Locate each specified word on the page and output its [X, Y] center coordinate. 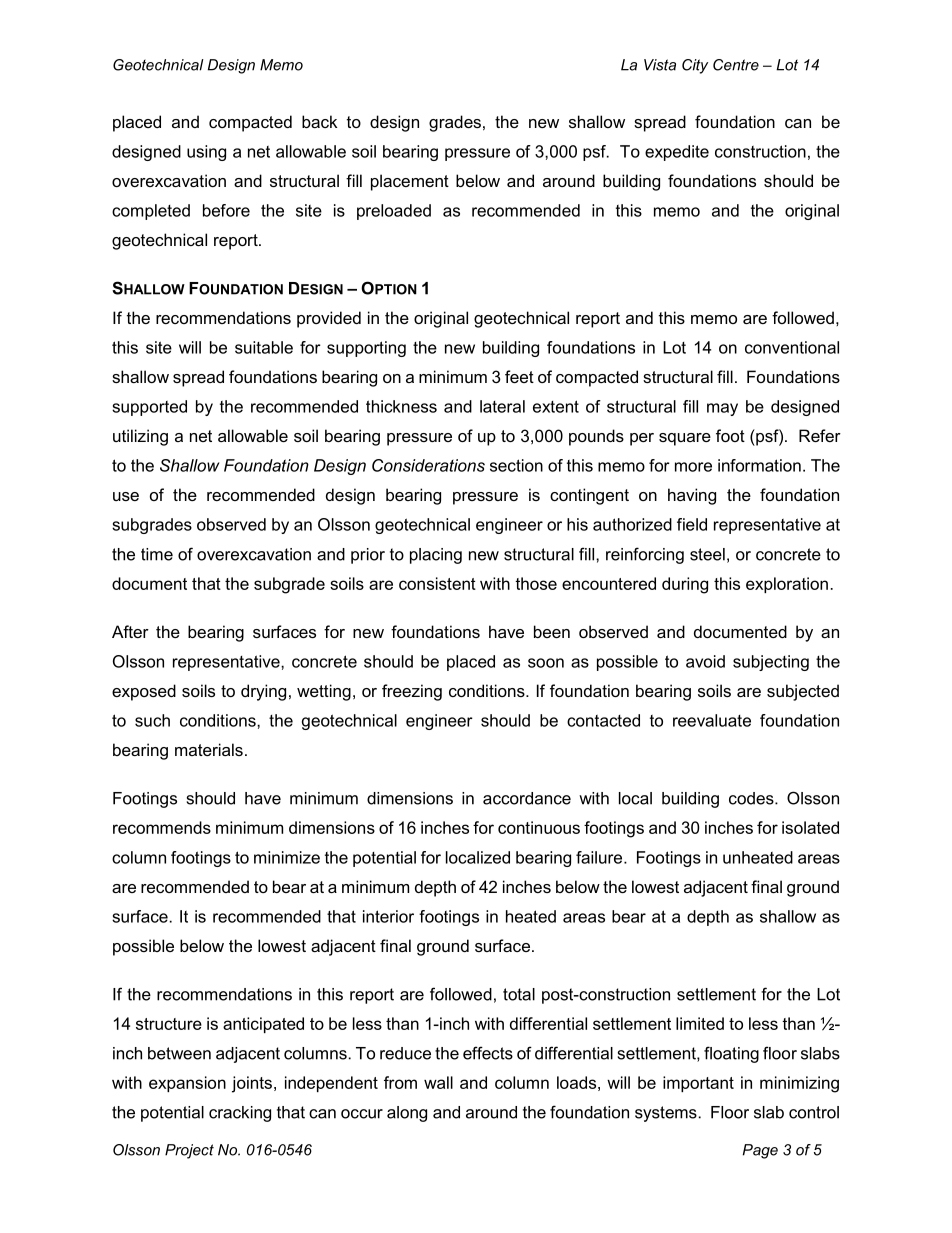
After [130, 631]
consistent [437, 583]
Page [760, 1151]
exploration [787, 585]
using [206, 153]
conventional [792, 347]
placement [410, 182]
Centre [736, 65]
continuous [539, 827]
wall [438, 1082]
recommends [162, 827]
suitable [264, 347]
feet [519, 376]
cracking [240, 1114]
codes [752, 798]
